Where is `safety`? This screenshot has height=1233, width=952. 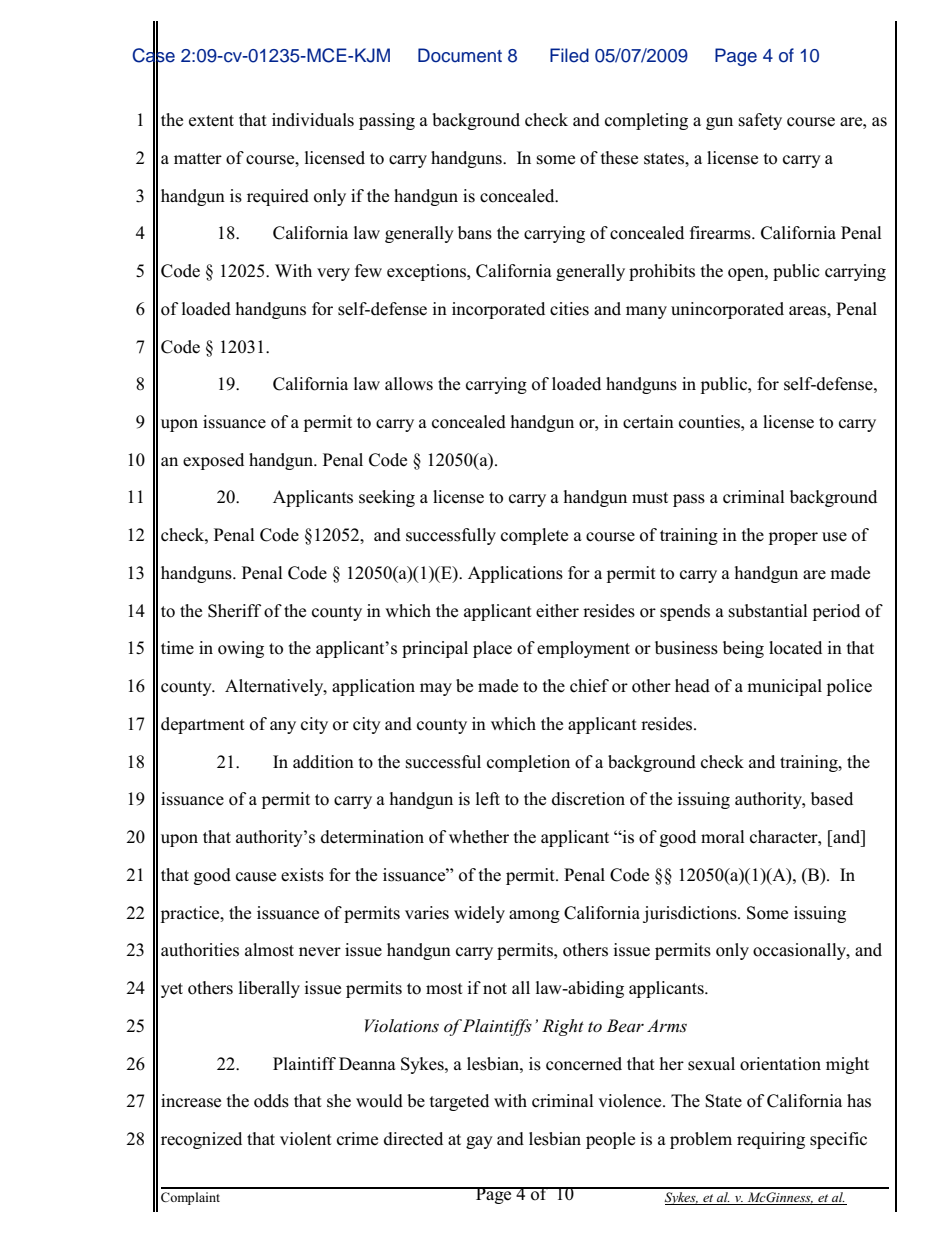 safety is located at coordinates (760, 121).
